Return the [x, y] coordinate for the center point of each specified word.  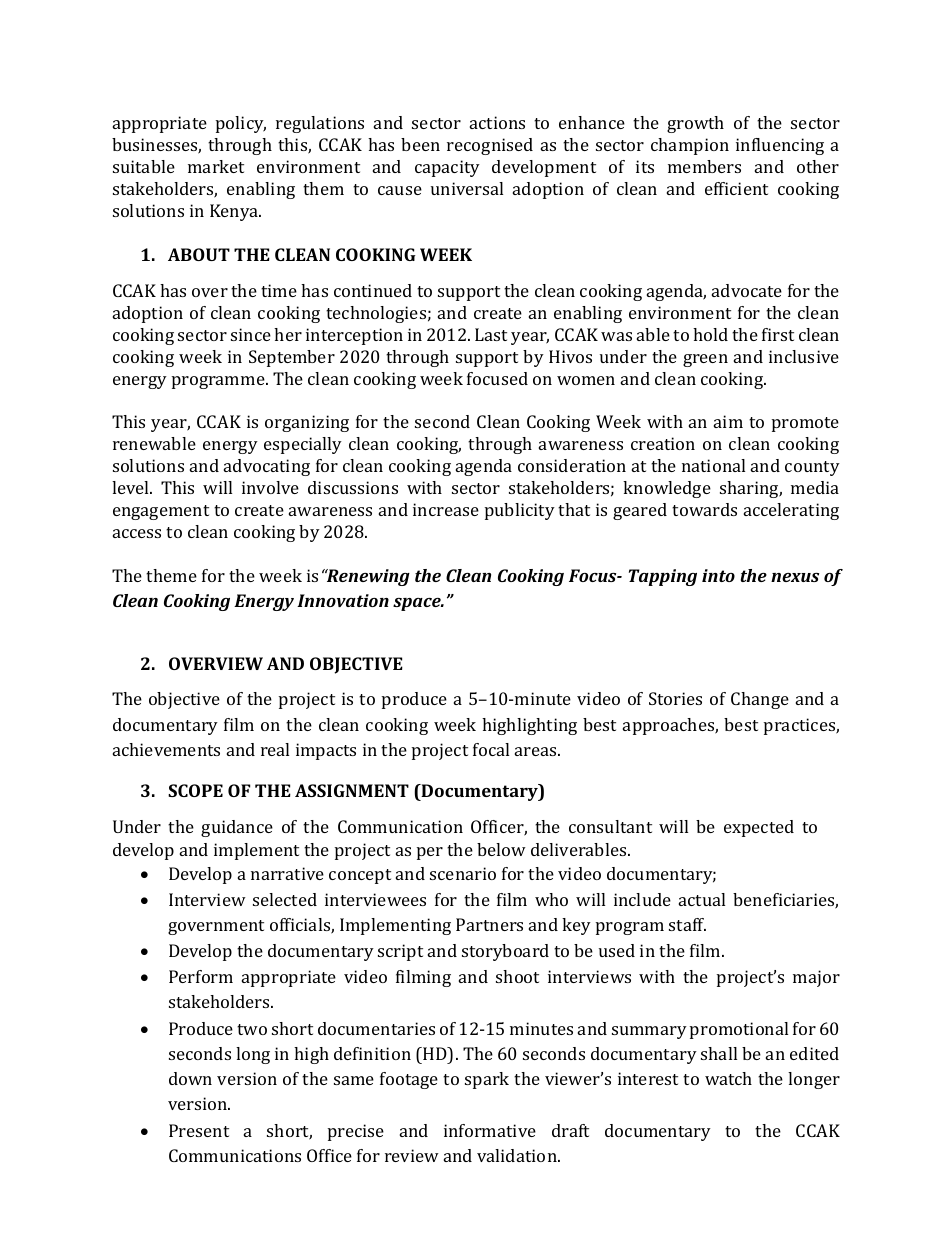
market [216, 166]
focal [491, 749]
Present [199, 1130]
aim [728, 421]
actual [702, 899]
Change [760, 700]
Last [491, 334]
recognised [490, 146]
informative [490, 1130]
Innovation [343, 600]
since [251, 334]
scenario [463, 873]
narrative [287, 873]
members [704, 166]
